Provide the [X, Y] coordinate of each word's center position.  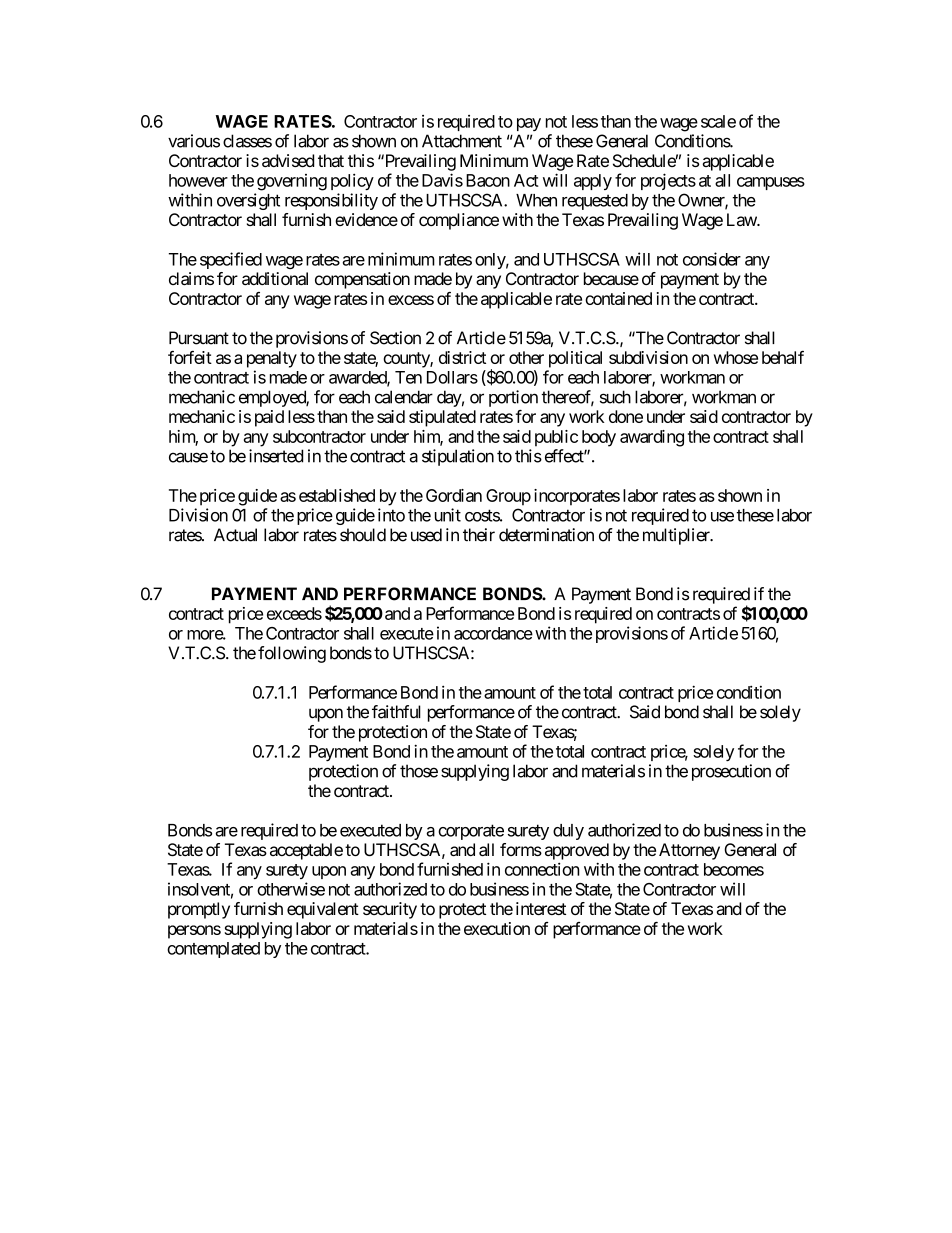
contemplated [213, 950]
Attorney [689, 851]
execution [497, 928]
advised [288, 160]
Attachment [462, 141]
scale [718, 121]
